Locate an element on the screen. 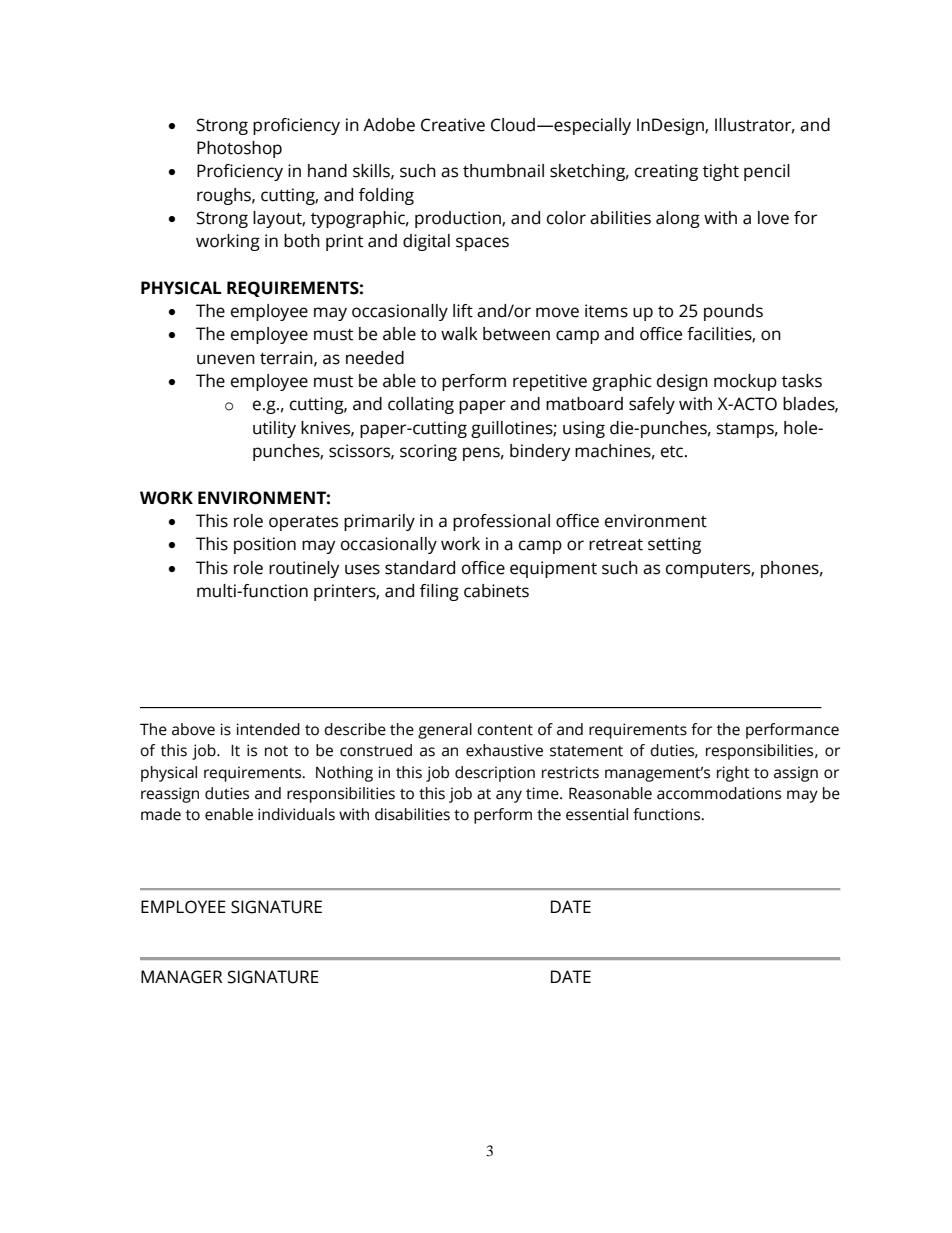 This screenshot has width=952, height=1233. professional is located at coordinates (501, 522).
